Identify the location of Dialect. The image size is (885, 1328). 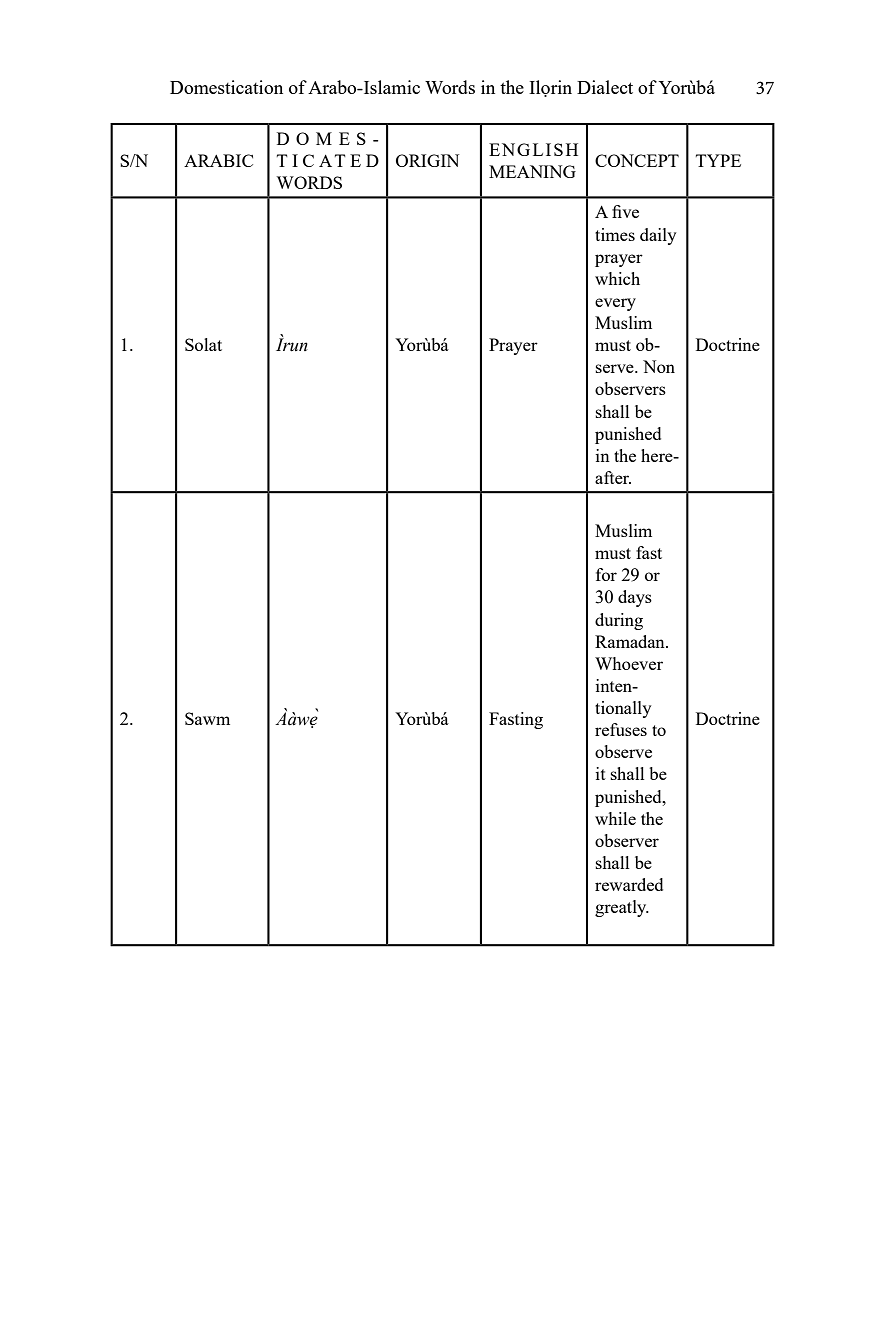
(605, 87).
